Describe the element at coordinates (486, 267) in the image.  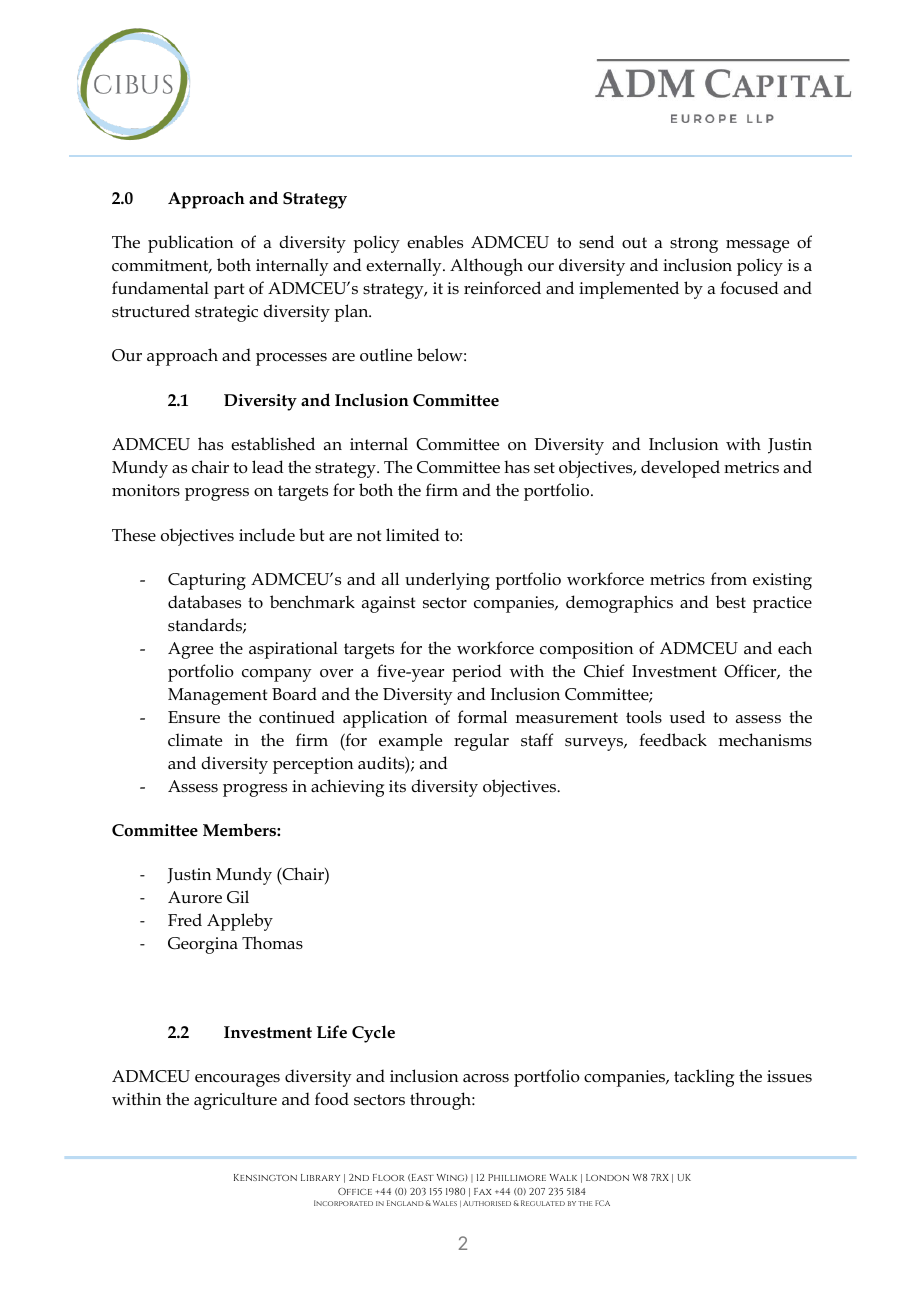
I see `Although` at that location.
